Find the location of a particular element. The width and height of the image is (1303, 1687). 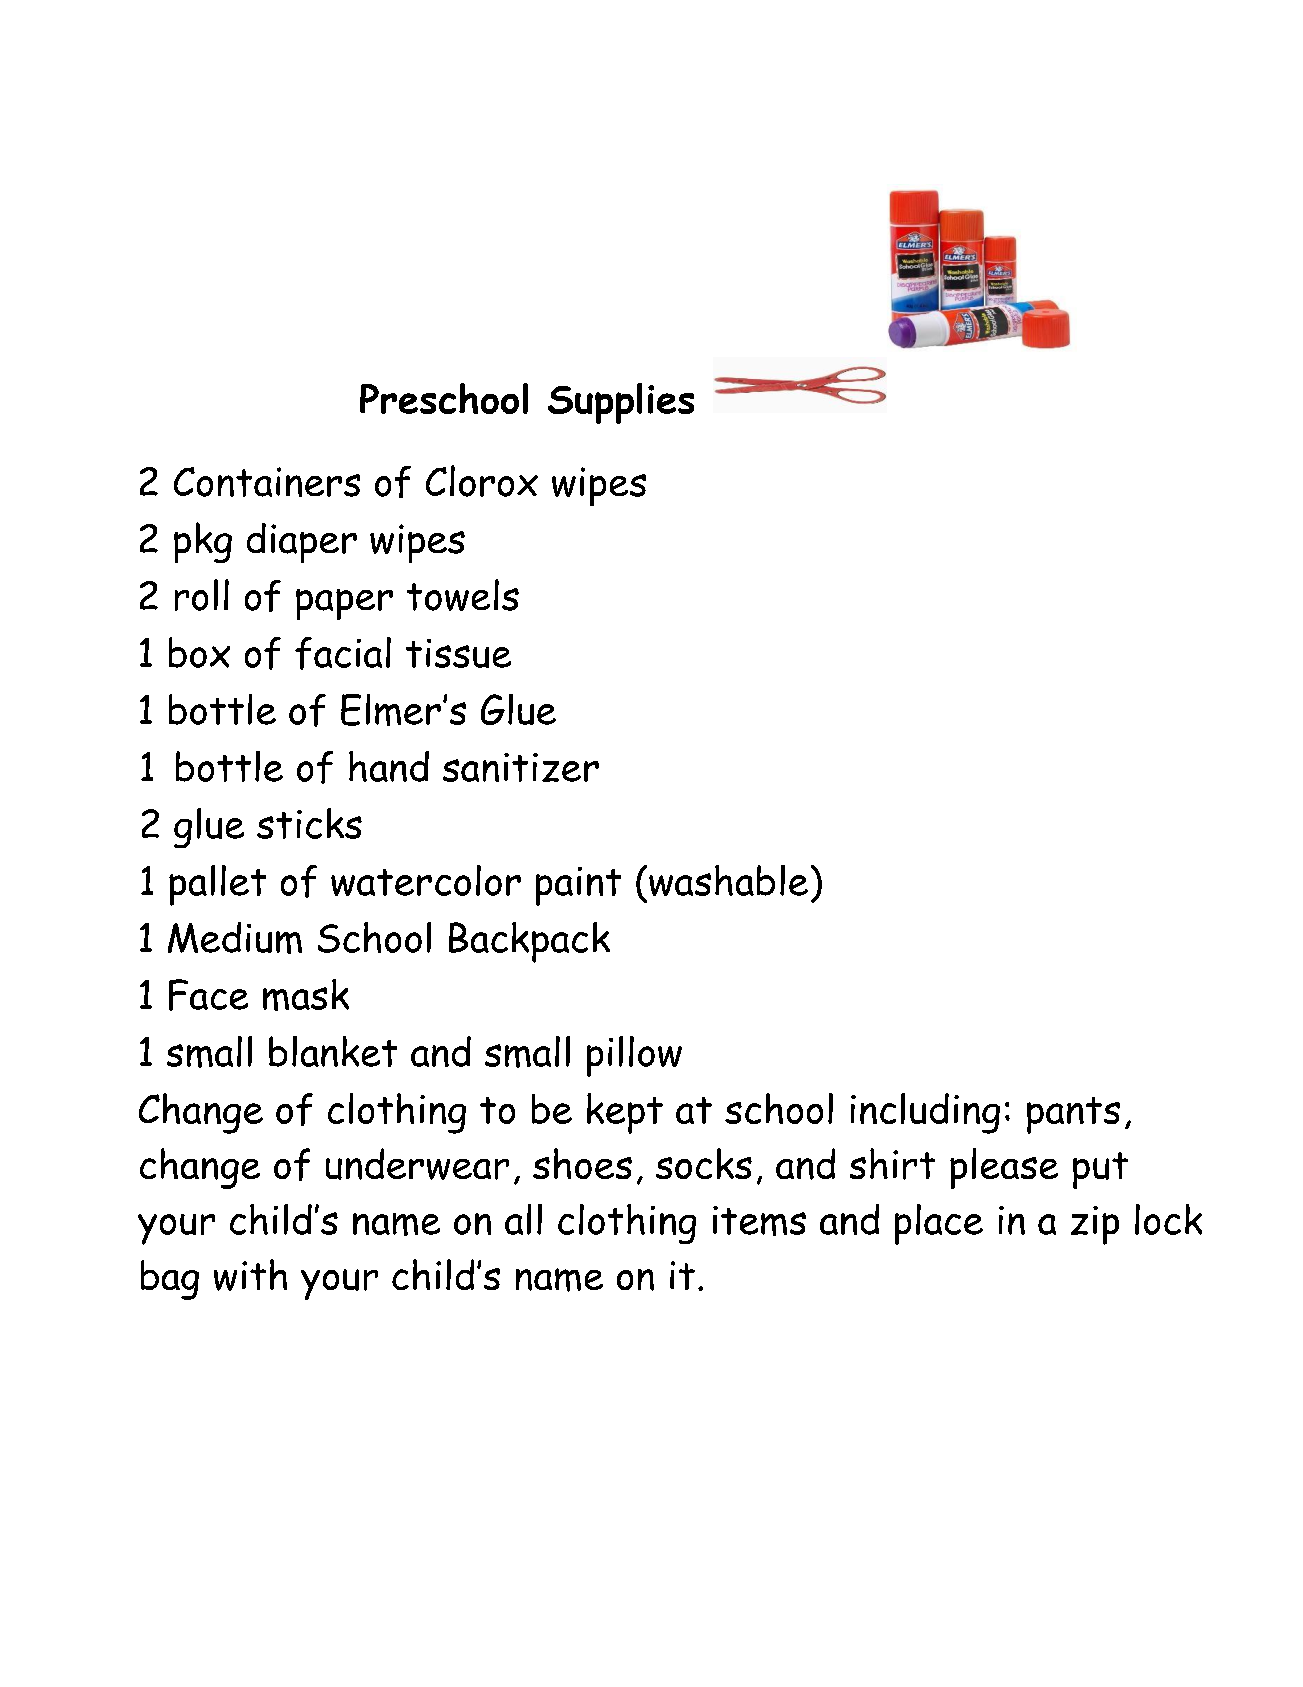

tissue is located at coordinates (458, 653).
